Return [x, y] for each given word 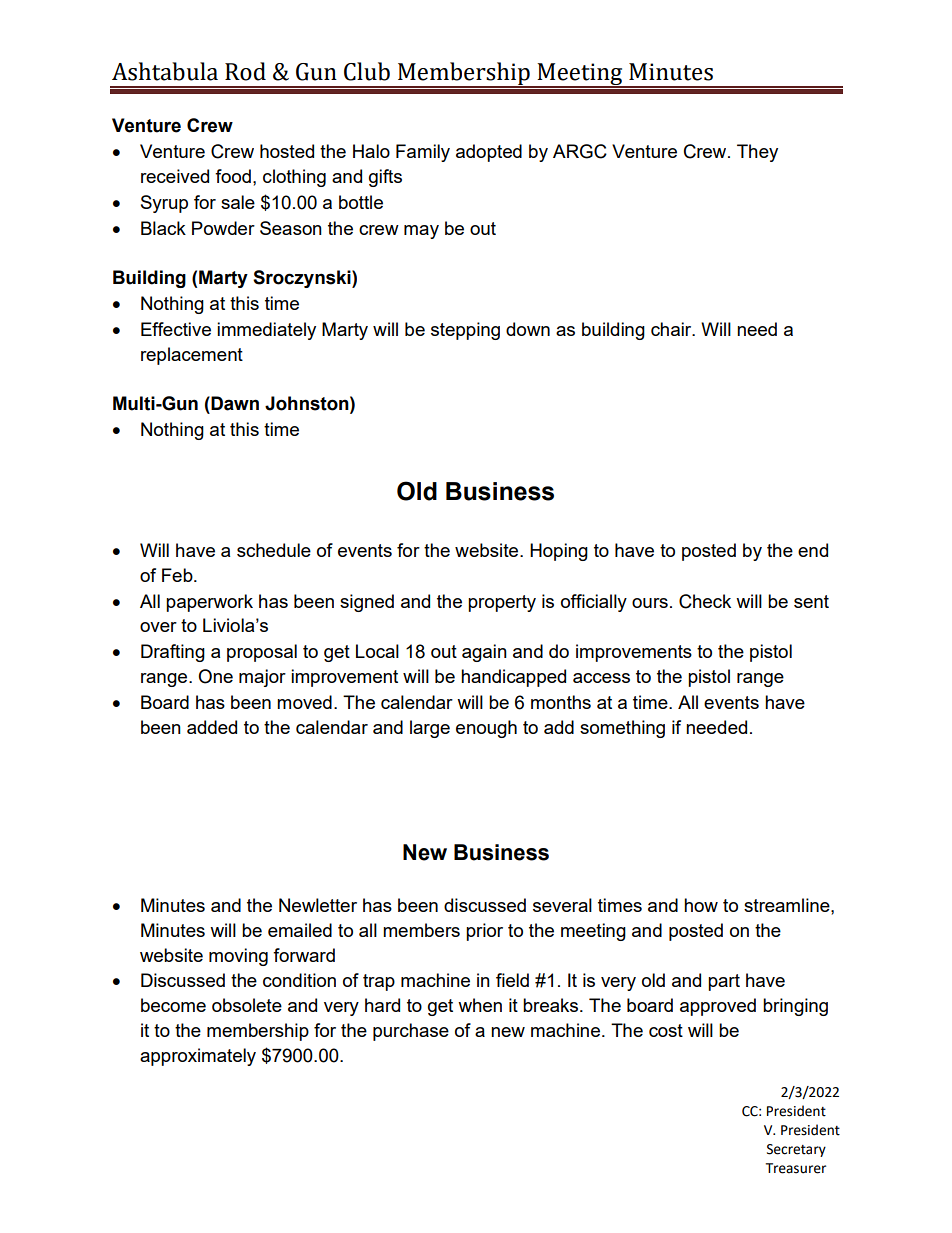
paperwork [209, 603]
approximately [198, 1057]
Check [705, 601]
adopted [489, 153]
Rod [245, 71]
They [757, 153]
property [502, 603]
